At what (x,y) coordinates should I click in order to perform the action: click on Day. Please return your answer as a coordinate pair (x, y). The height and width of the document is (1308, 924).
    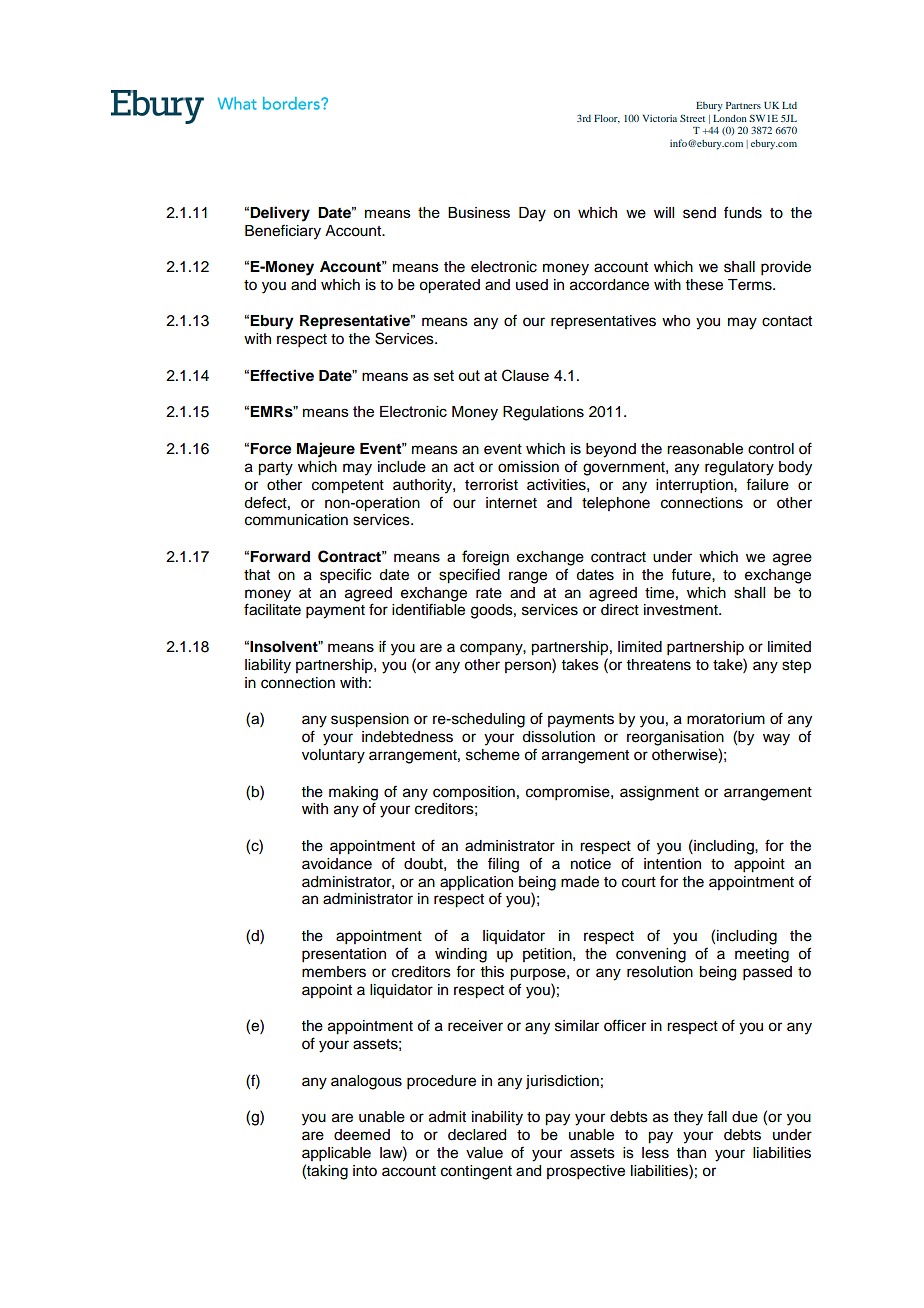
    Looking at the image, I should click on (532, 214).
